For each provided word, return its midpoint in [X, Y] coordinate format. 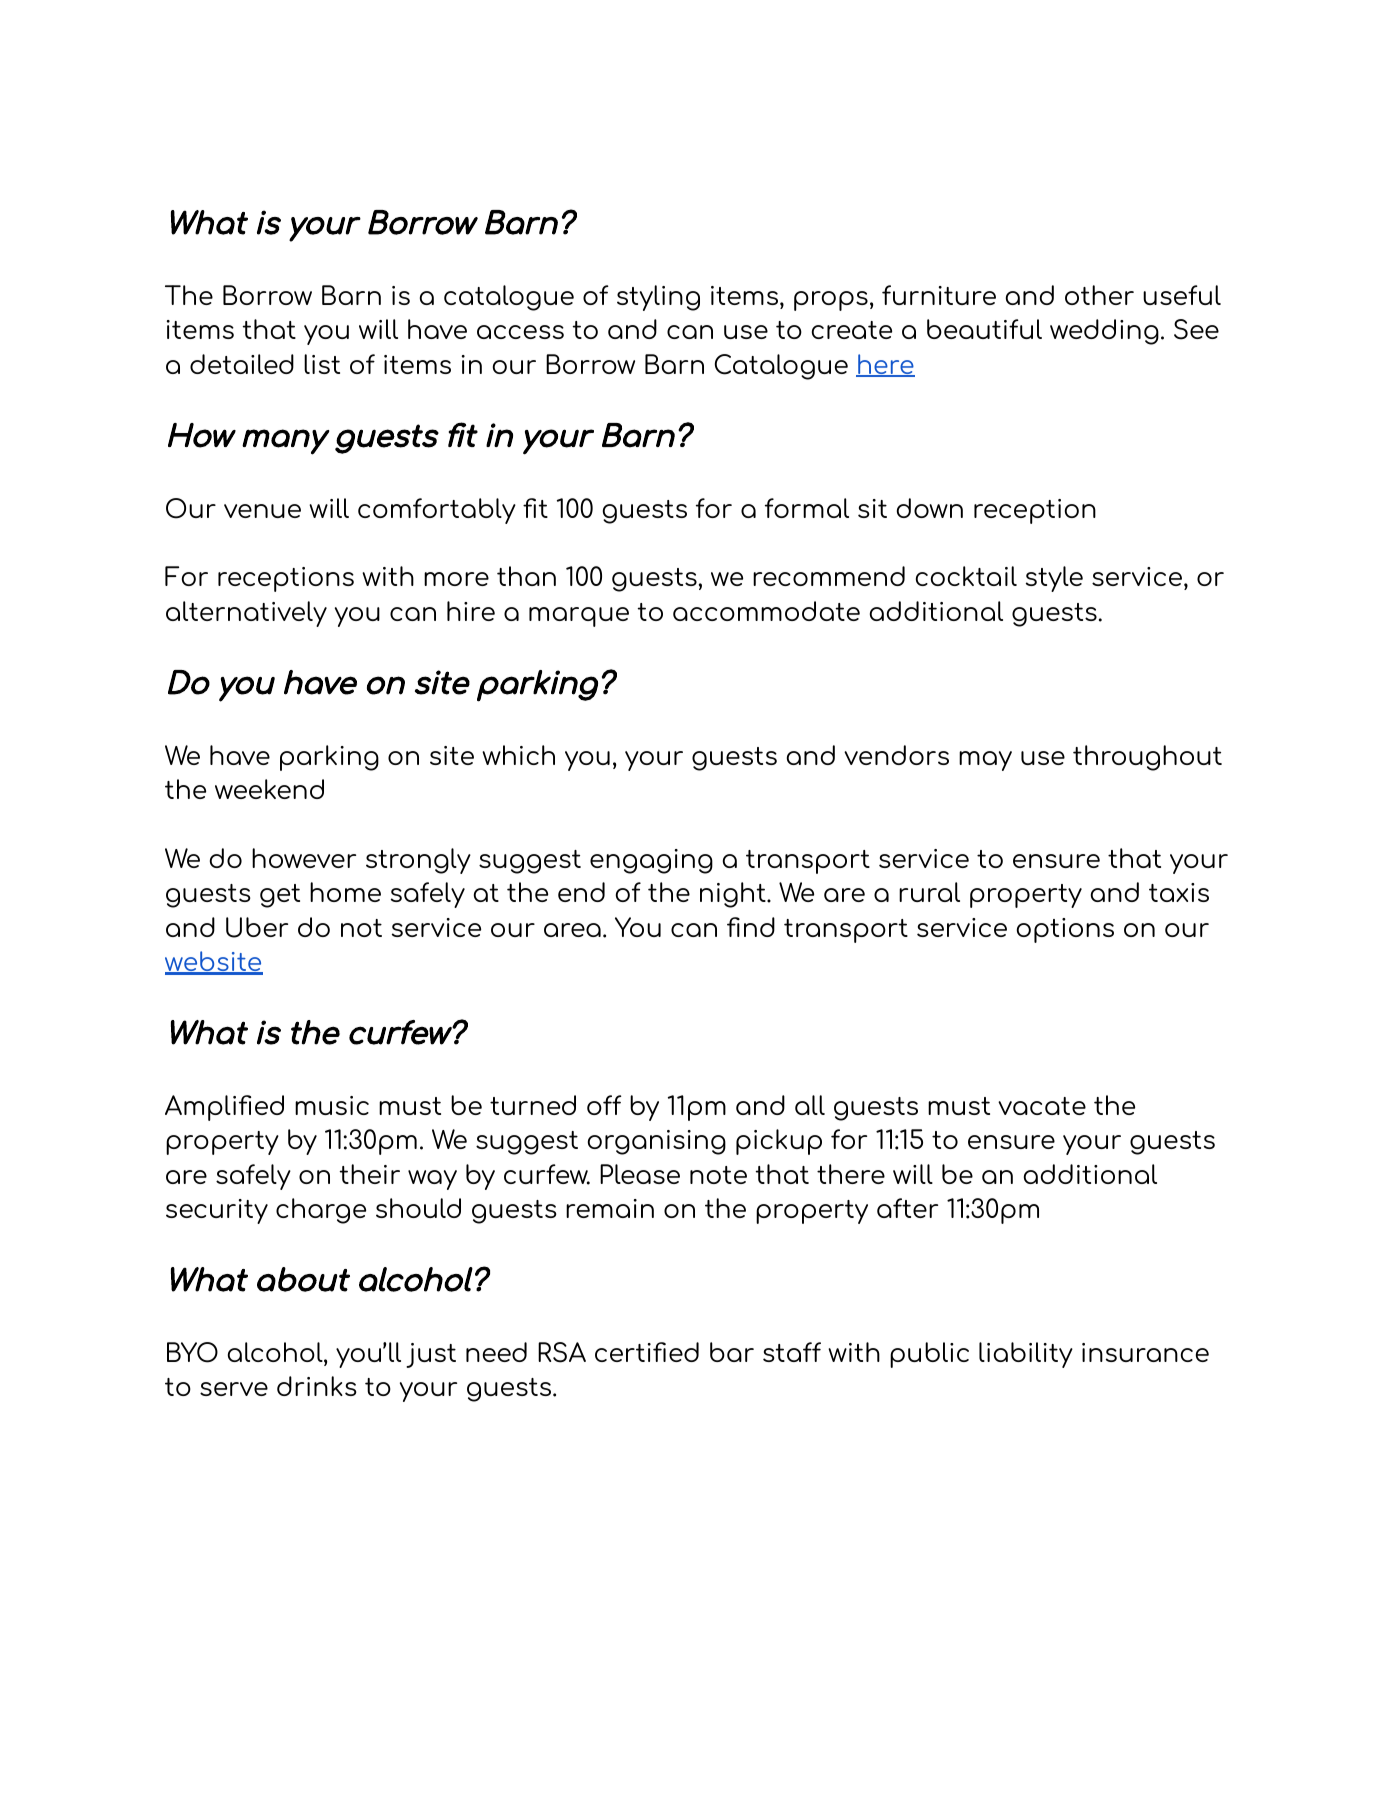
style [1054, 579]
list [322, 364]
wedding [1104, 332]
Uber [257, 927]
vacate [1042, 1106]
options [1065, 930]
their [370, 1174]
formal [807, 508]
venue [262, 511]
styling [658, 298]
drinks [317, 1386]
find [751, 927]
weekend [269, 789]
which [518, 755]
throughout [1147, 758]
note [718, 1175]
